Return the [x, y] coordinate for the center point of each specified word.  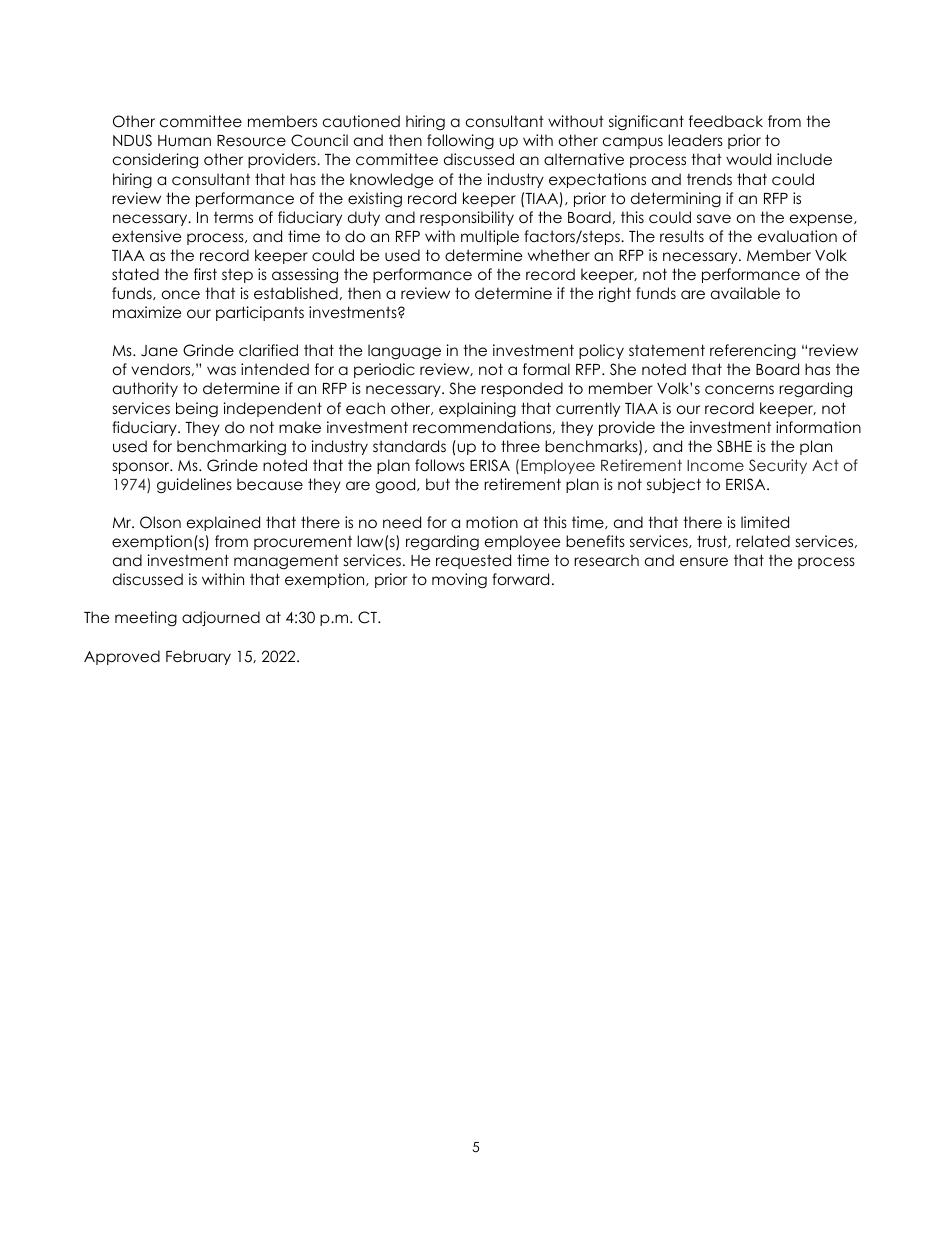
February [198, 657]
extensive [147, 236]
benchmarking [231, 448]
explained [223, 523]
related [763, 541]
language [404, 352]
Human [184, 141]
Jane [159, 351]
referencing [753, 351]
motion [492, 522]
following [460, 141]
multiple [490, 237]
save [714, 219]
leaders [695, 140]
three [520, 446]
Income [715, 465]
